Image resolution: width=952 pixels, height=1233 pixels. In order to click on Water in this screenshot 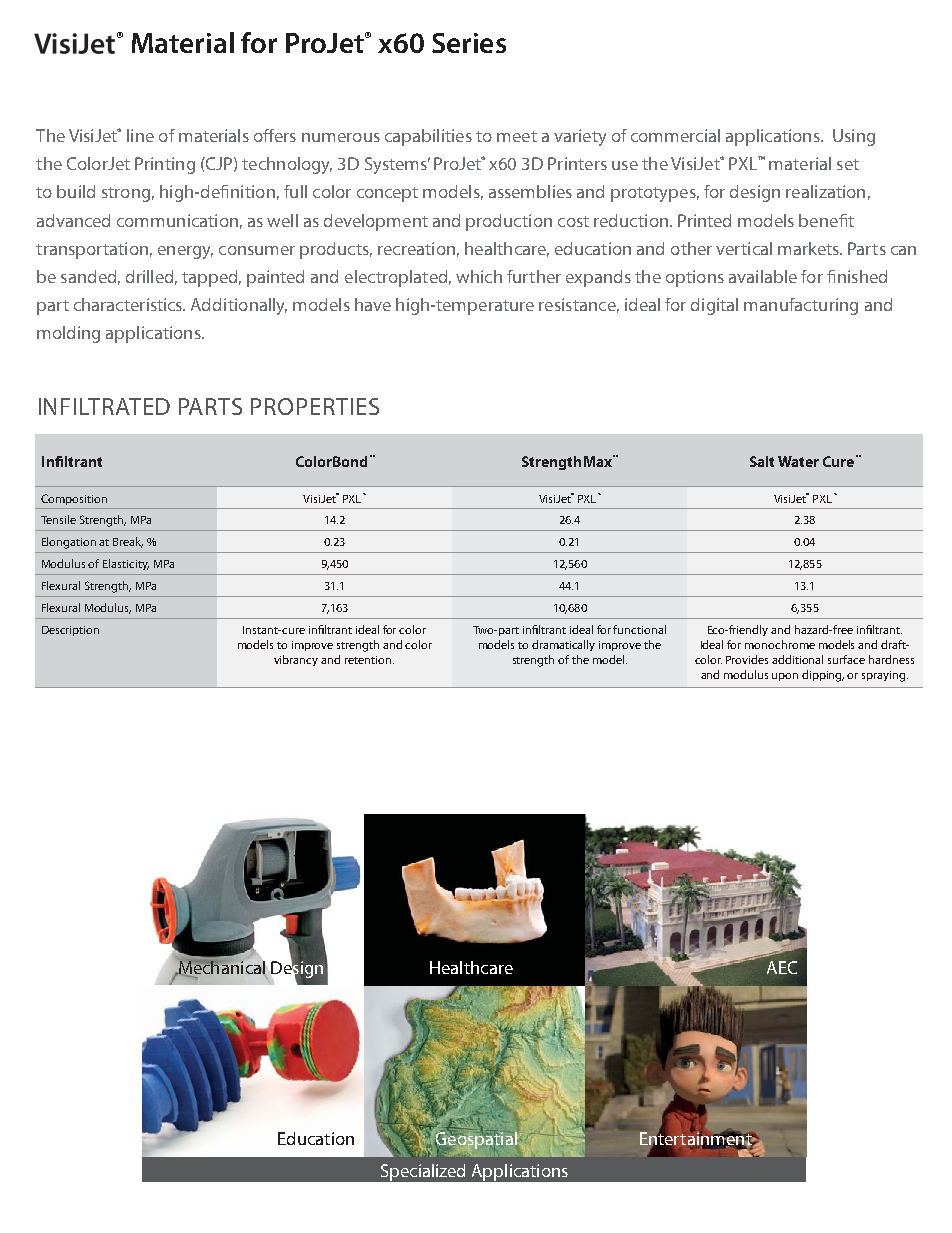, I will do `click(798, 461)`.
